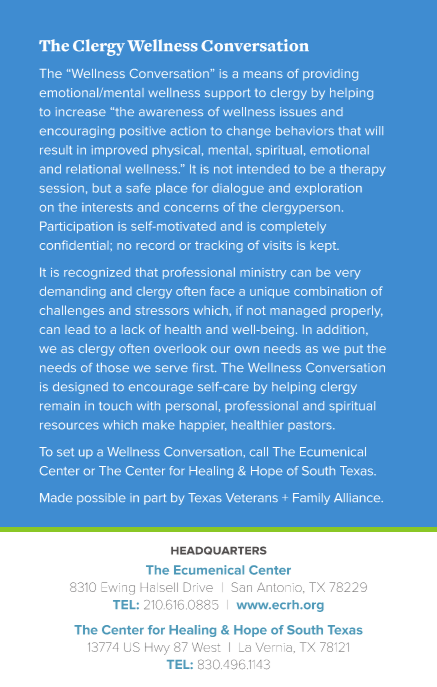 This screenshot has height=687, width=437. I want to click on increase, so click(81, 111).
